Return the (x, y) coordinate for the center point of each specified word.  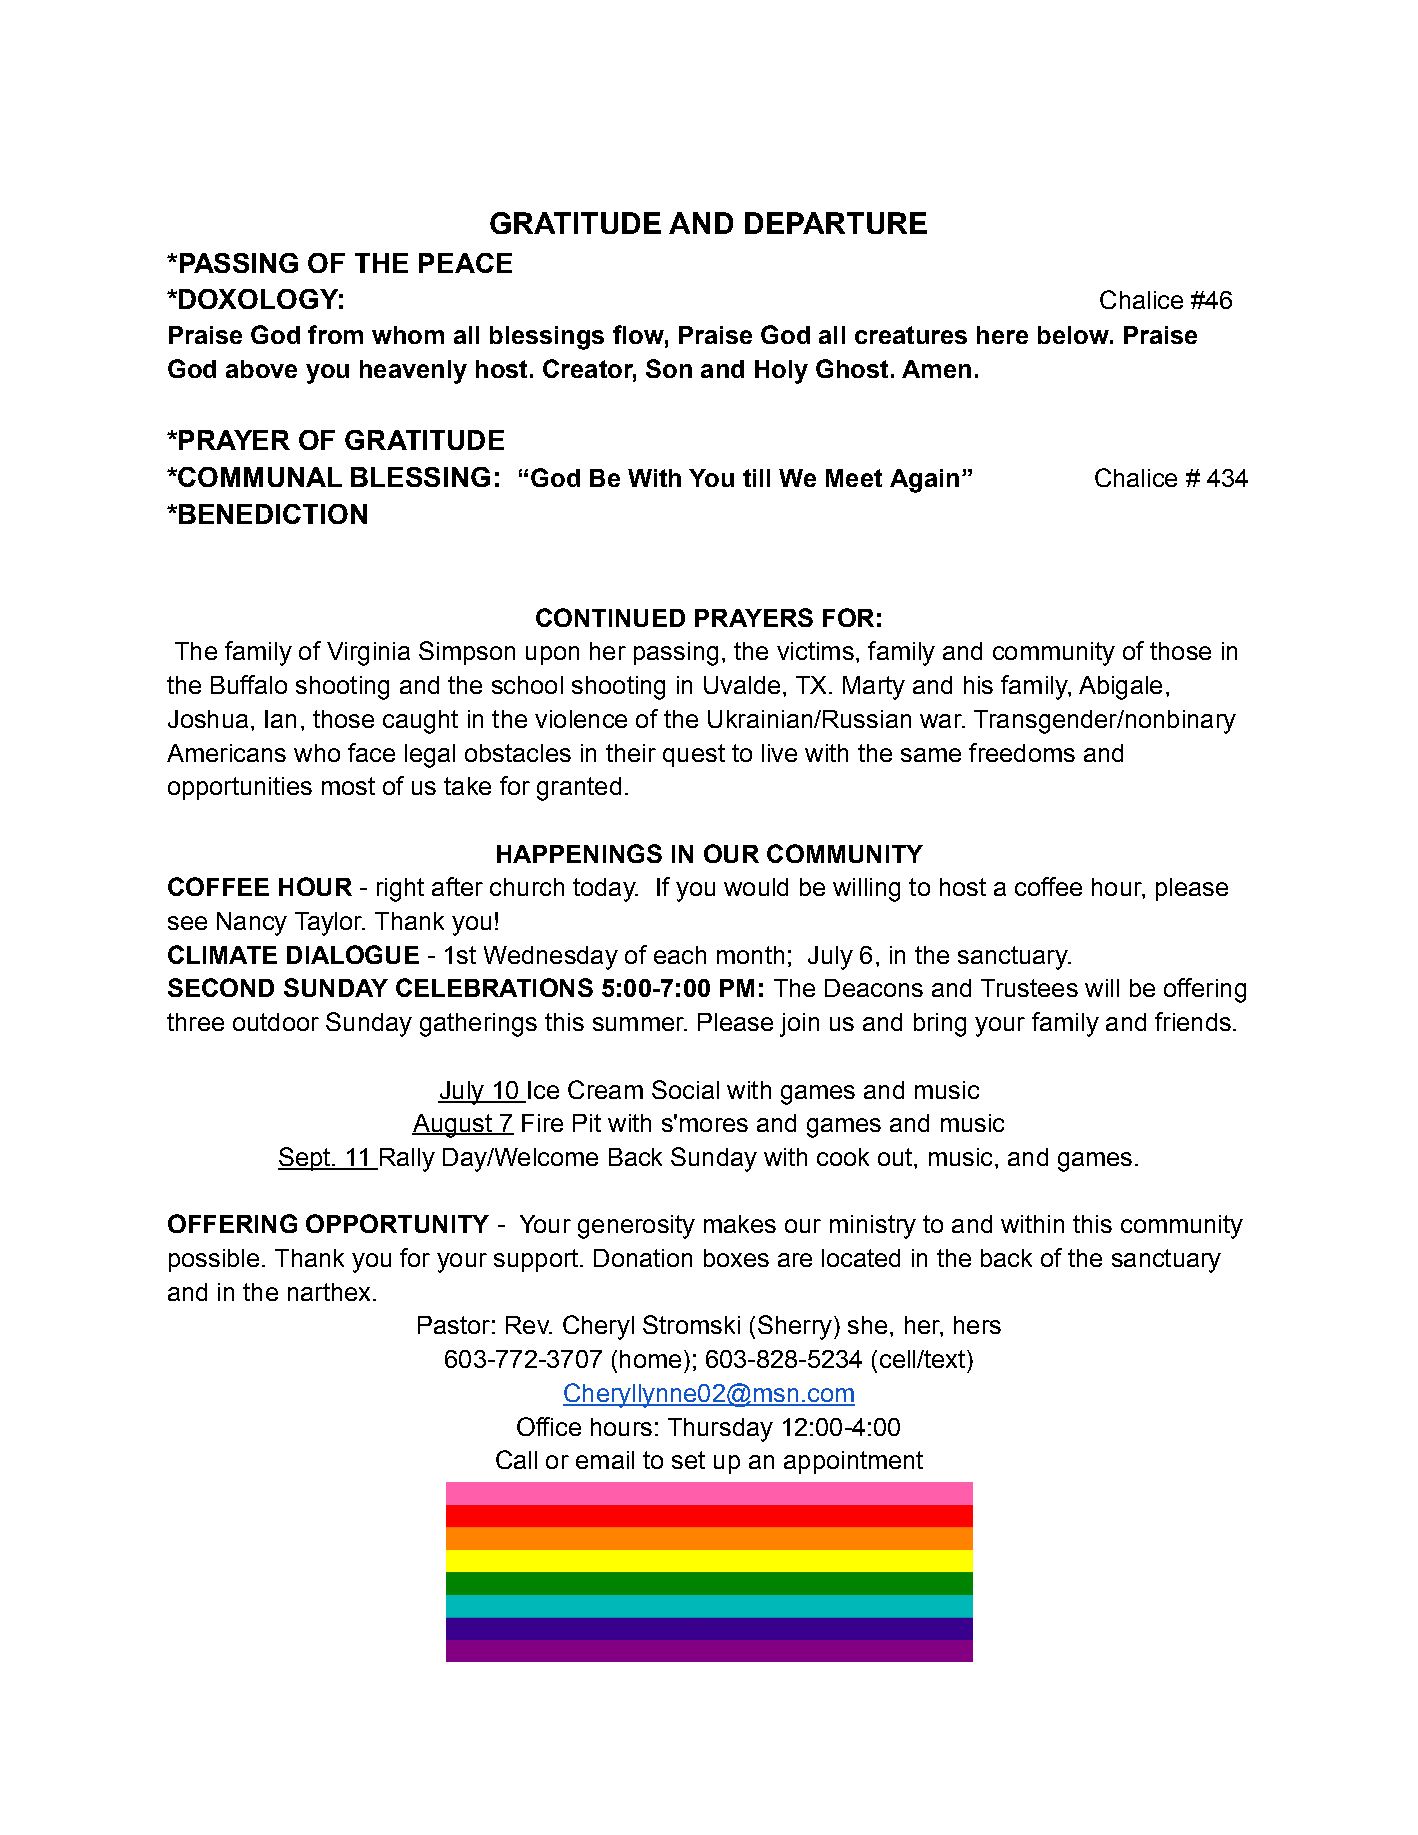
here (1002, 335)
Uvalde (742, 685)
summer (639, 1024)
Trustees (1029, 988)
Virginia (368, 654)
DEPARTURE (836, 223)
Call (516, 1459)
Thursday (720, 1430)
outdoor (276, 1022)
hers (977, 1325)
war (942, 721)
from (335, 334)
